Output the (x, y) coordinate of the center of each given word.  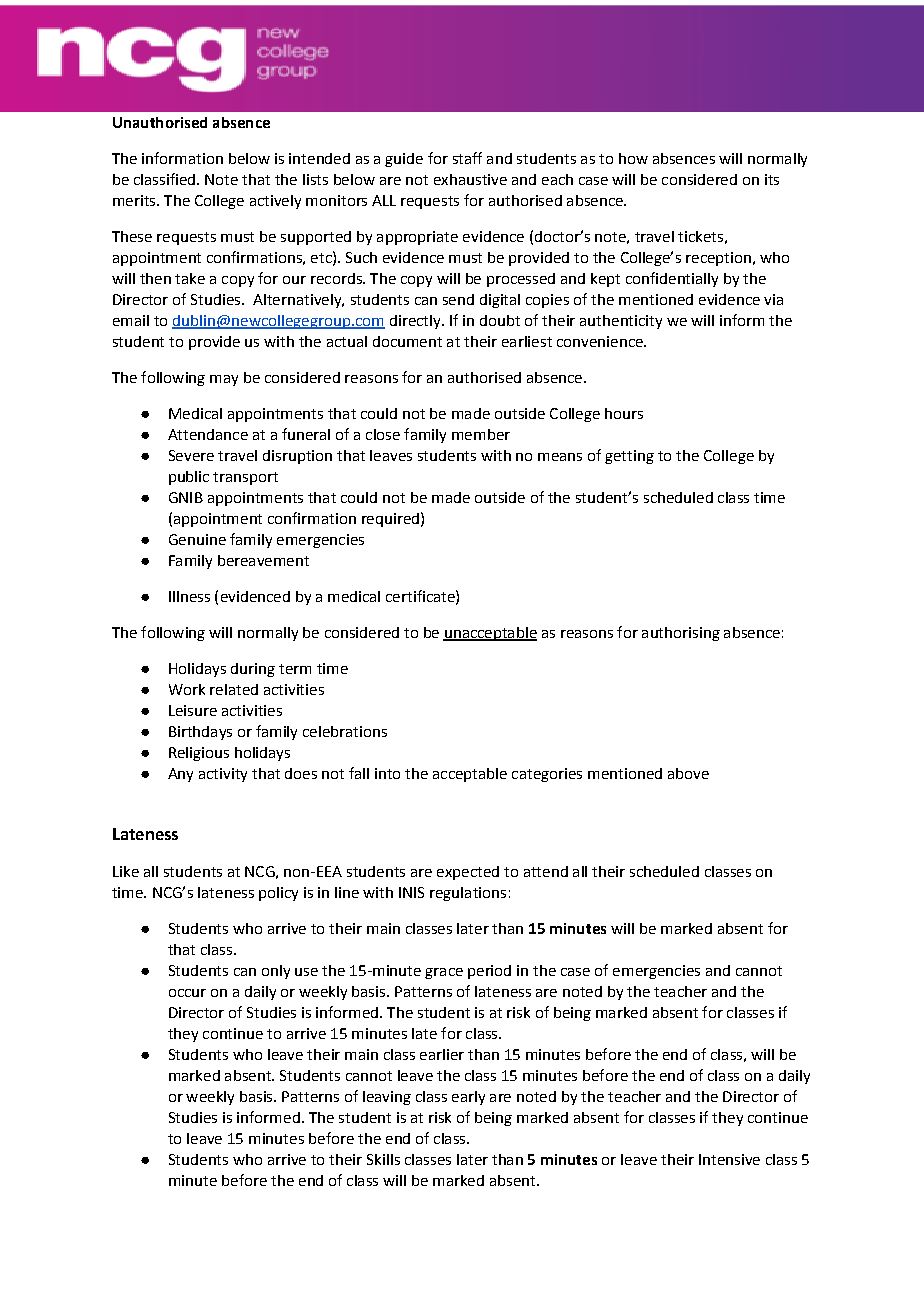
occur (187, 993)
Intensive (729, 1159)
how (633, 158)
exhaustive (470, 179)
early (468, 1098)
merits (135, 200)
